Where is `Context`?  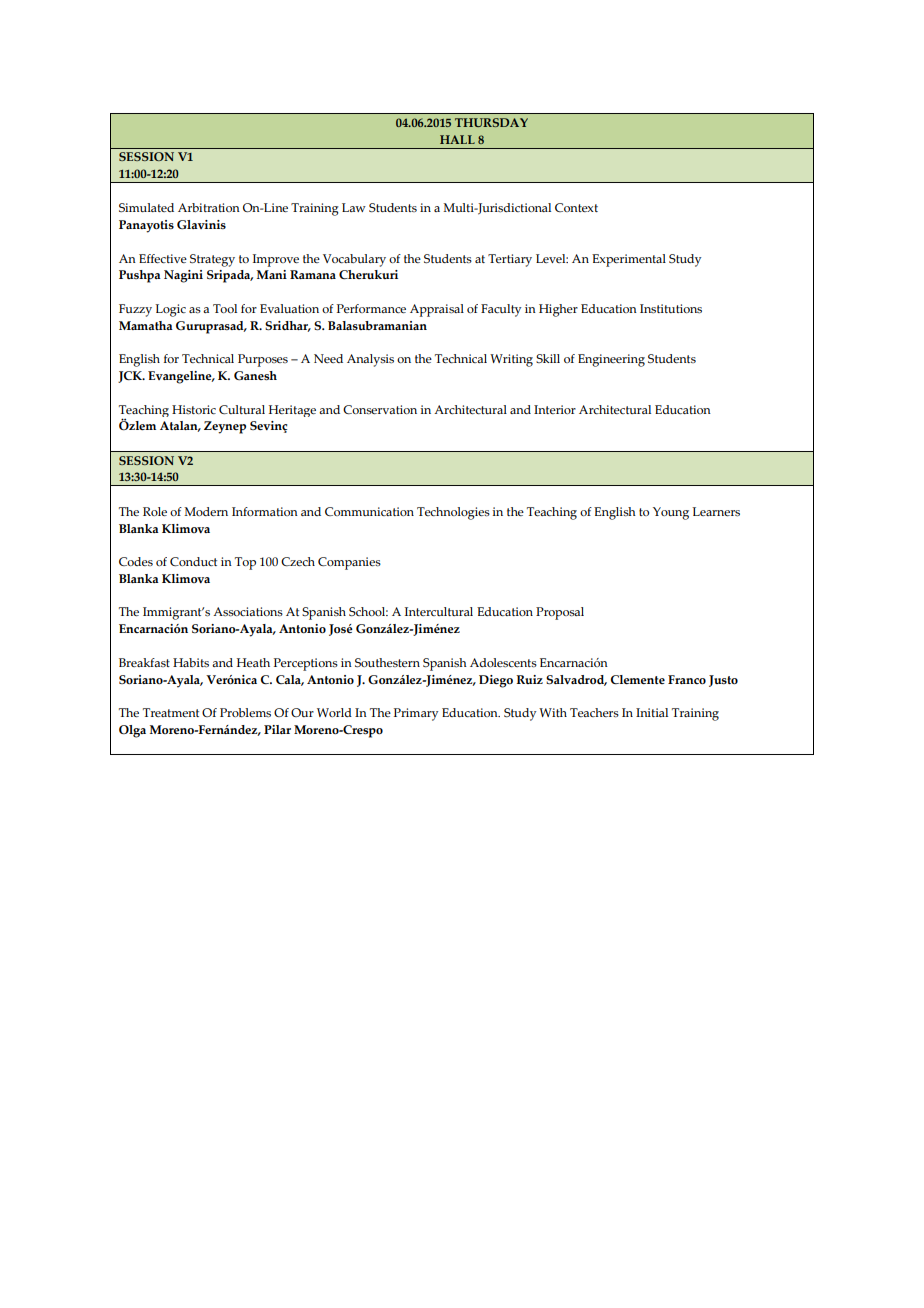
Context is located at coordinates (576, 207).
